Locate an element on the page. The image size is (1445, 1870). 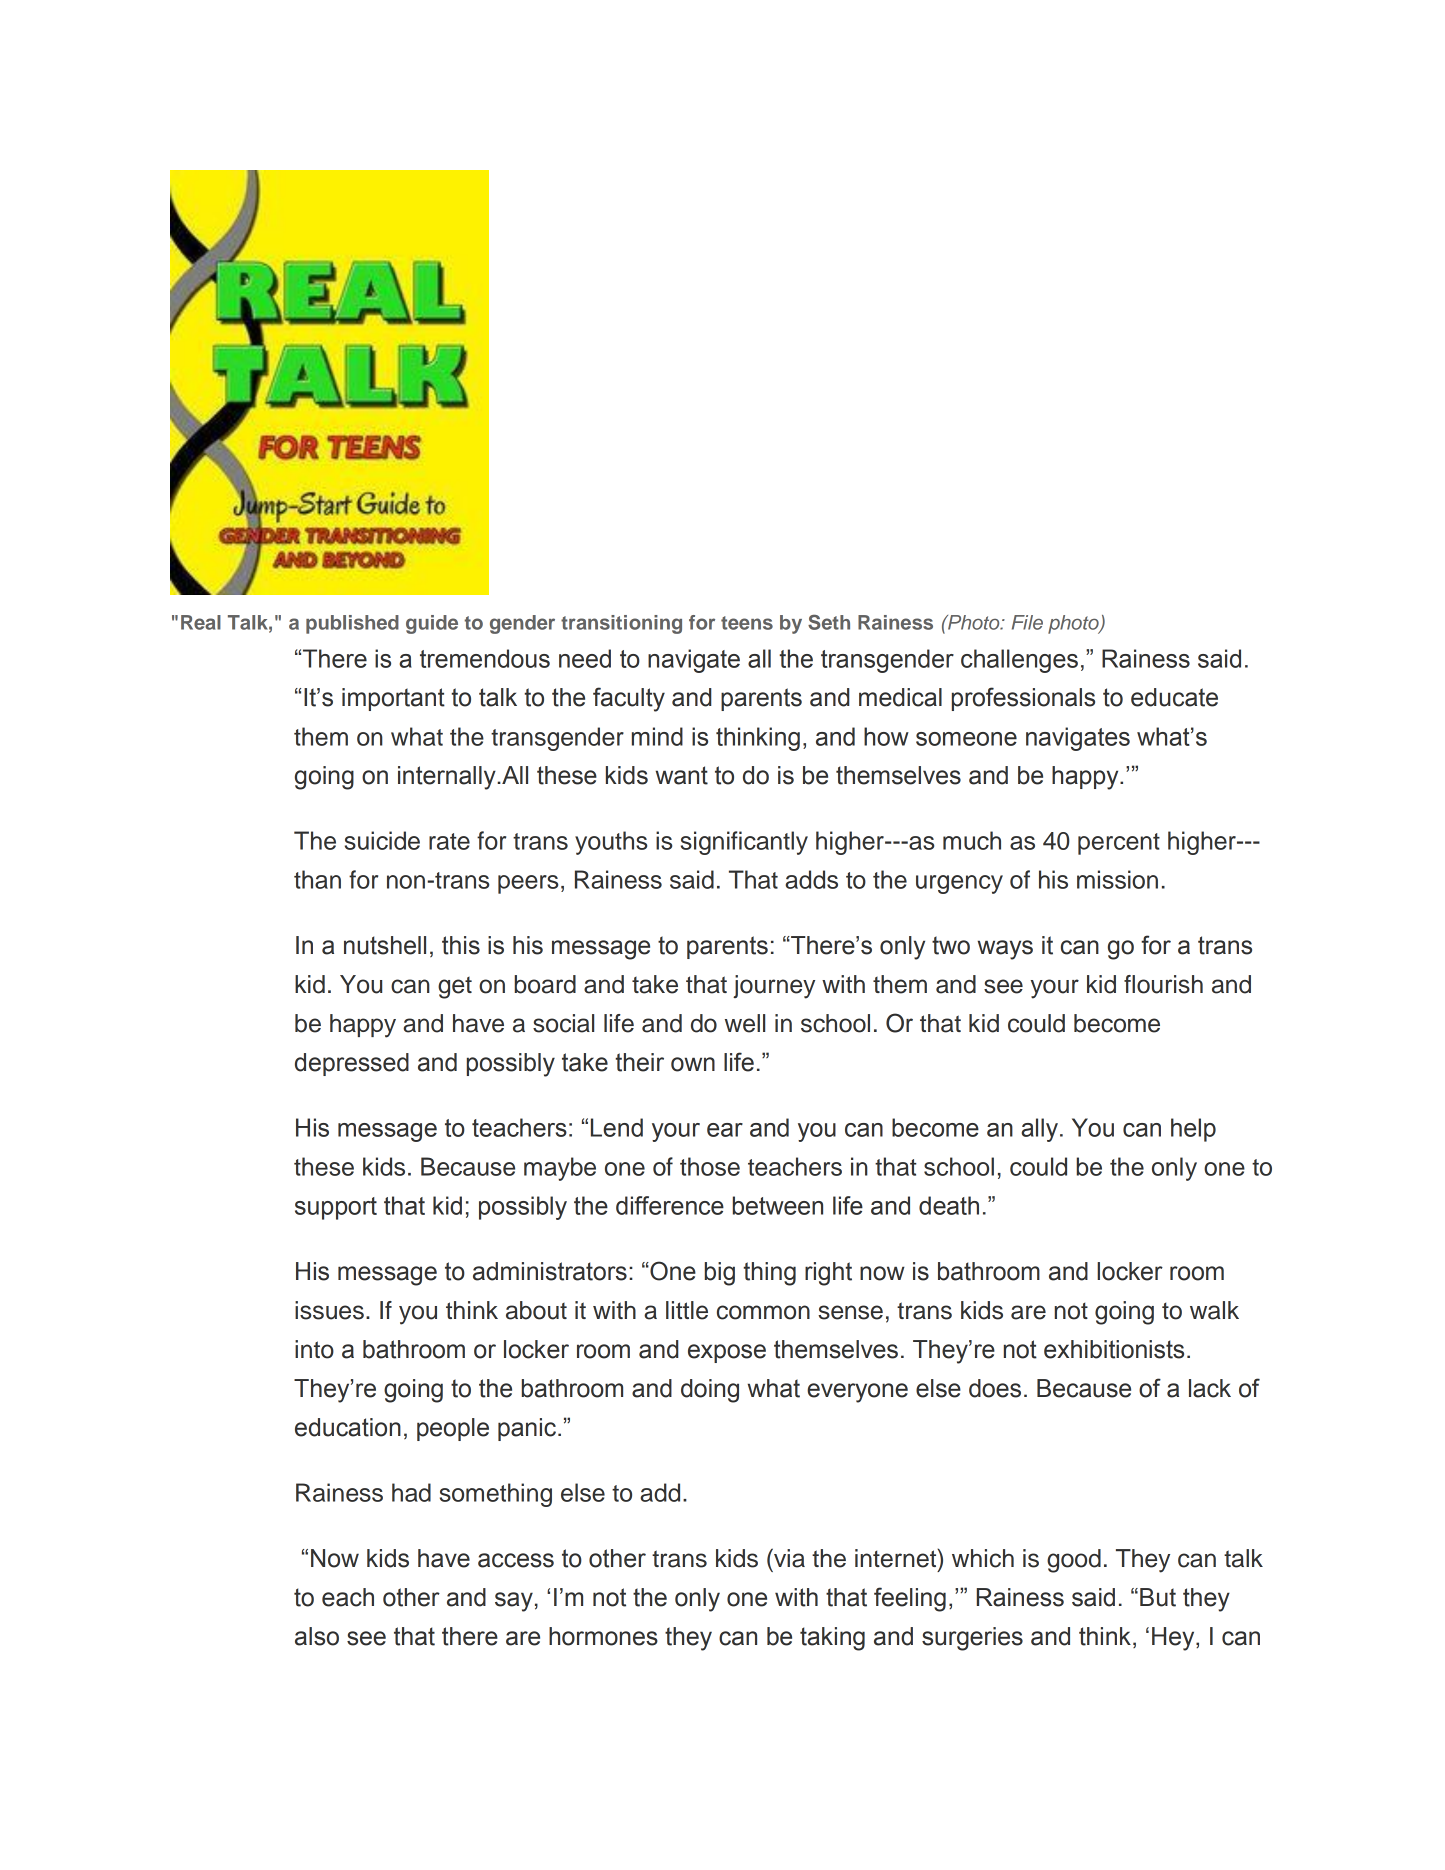
also is located at coordinates (317, 1636).
